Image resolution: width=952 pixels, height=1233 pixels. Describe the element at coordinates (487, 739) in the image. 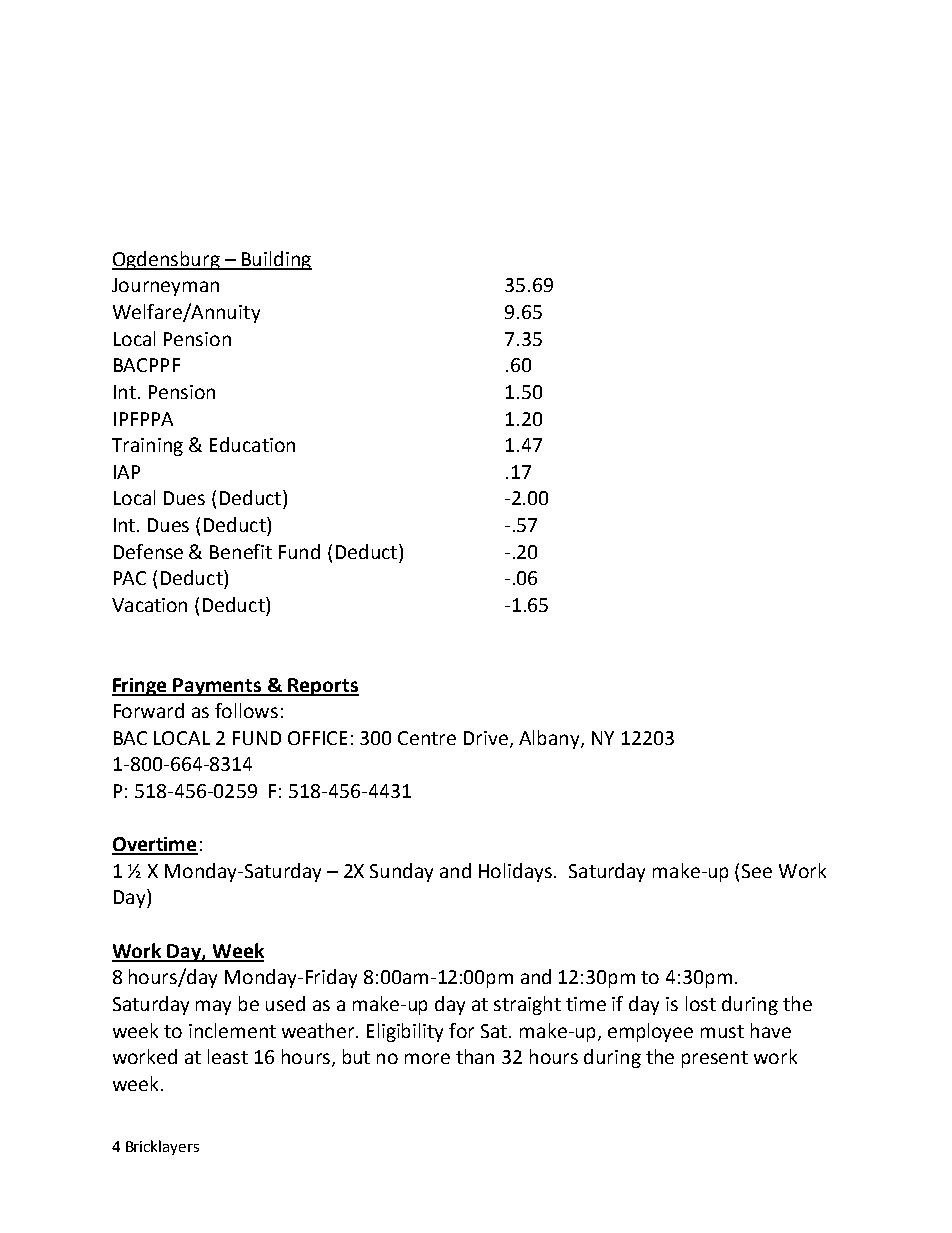

I see `Drive` at that location.
